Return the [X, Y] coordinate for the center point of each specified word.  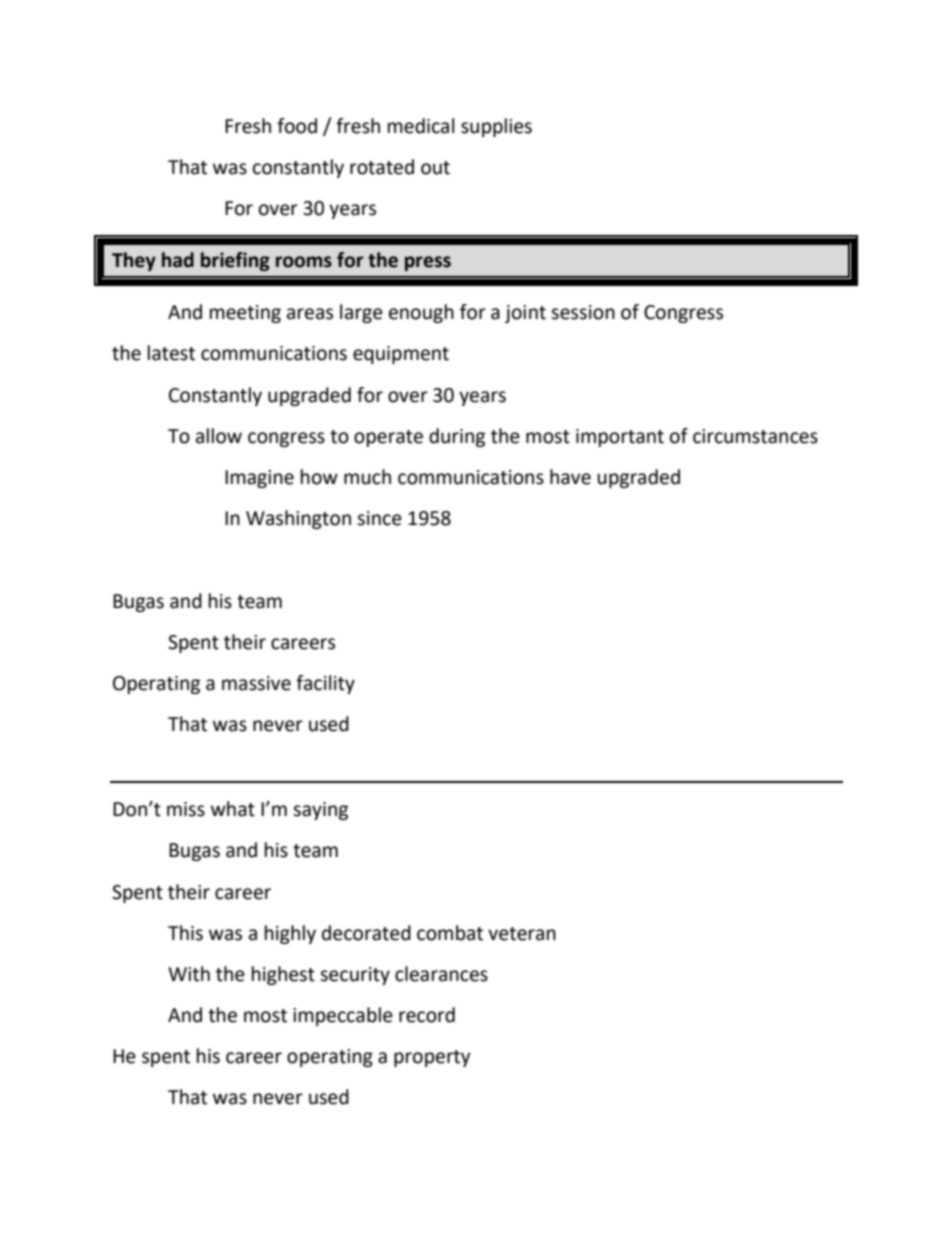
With [189, 974]
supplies [496, 127]
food [297, 126]
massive [256, 683]
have [570, 477]
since [379, 518]
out [435, 168]
